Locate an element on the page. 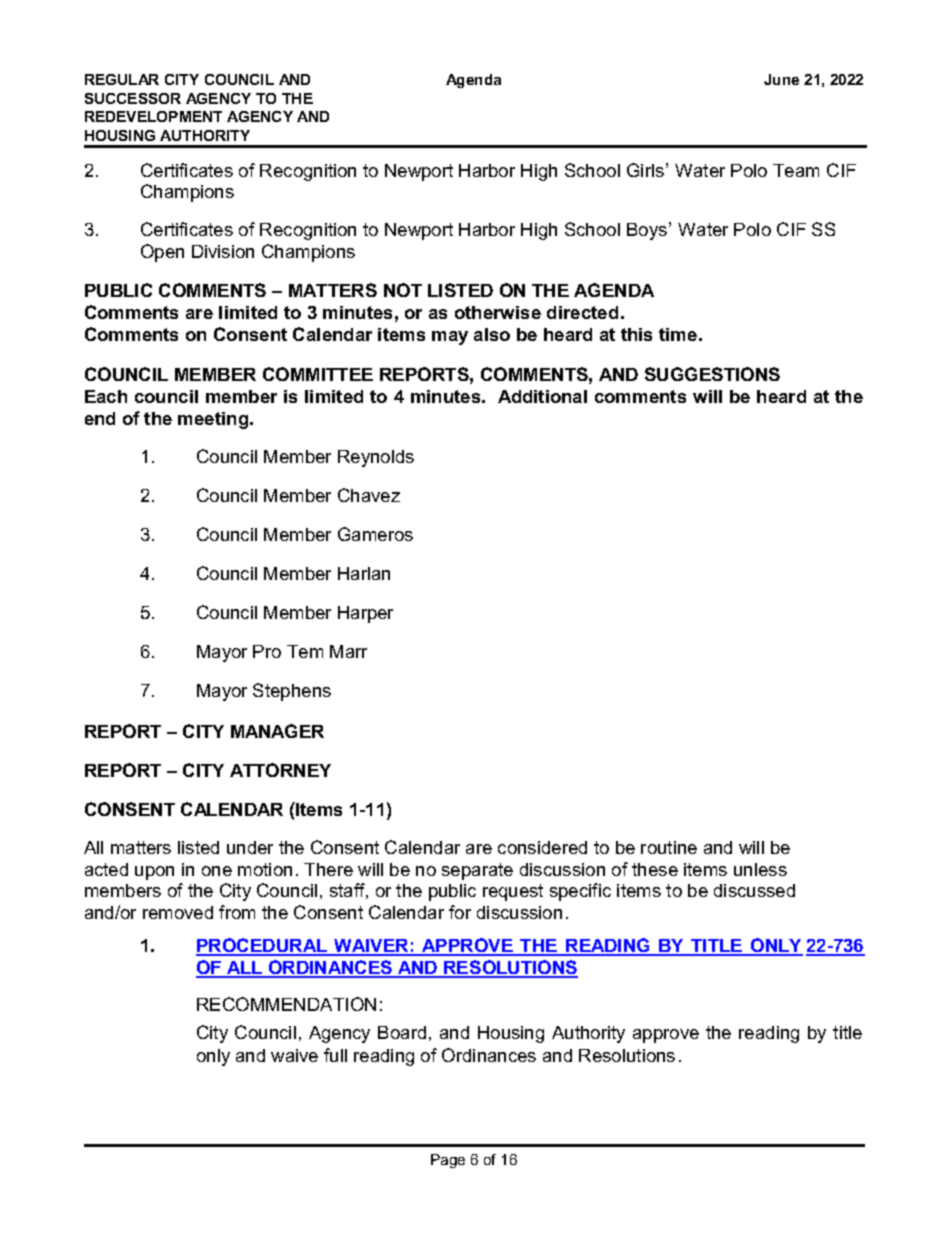  full is located at coordinates (335, 1055).
